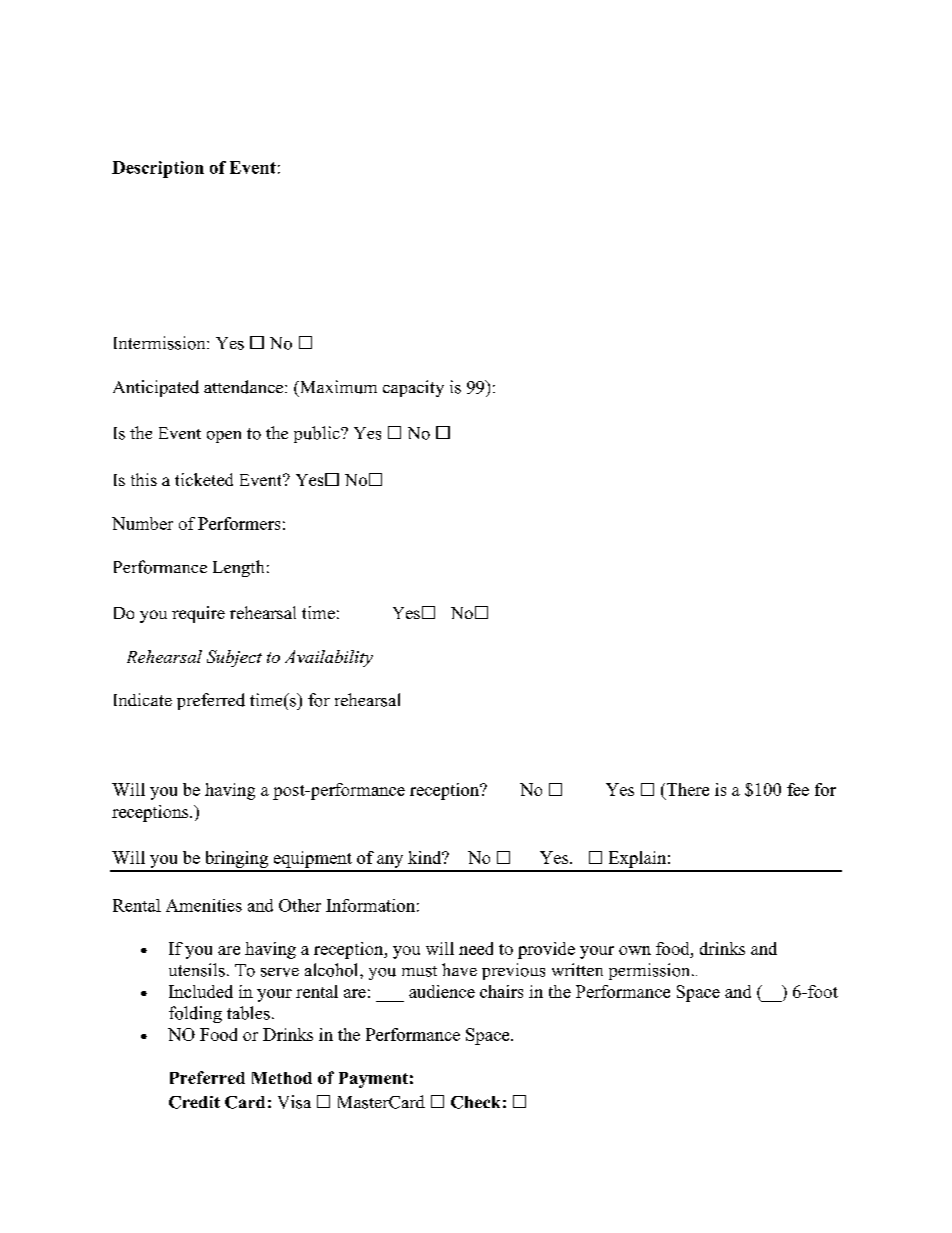 This screenshot has width=952, height=1233. What do you see at coordinates (442, 991) in the screenshot?
I see `audience` at bounding box center [442, 991].
